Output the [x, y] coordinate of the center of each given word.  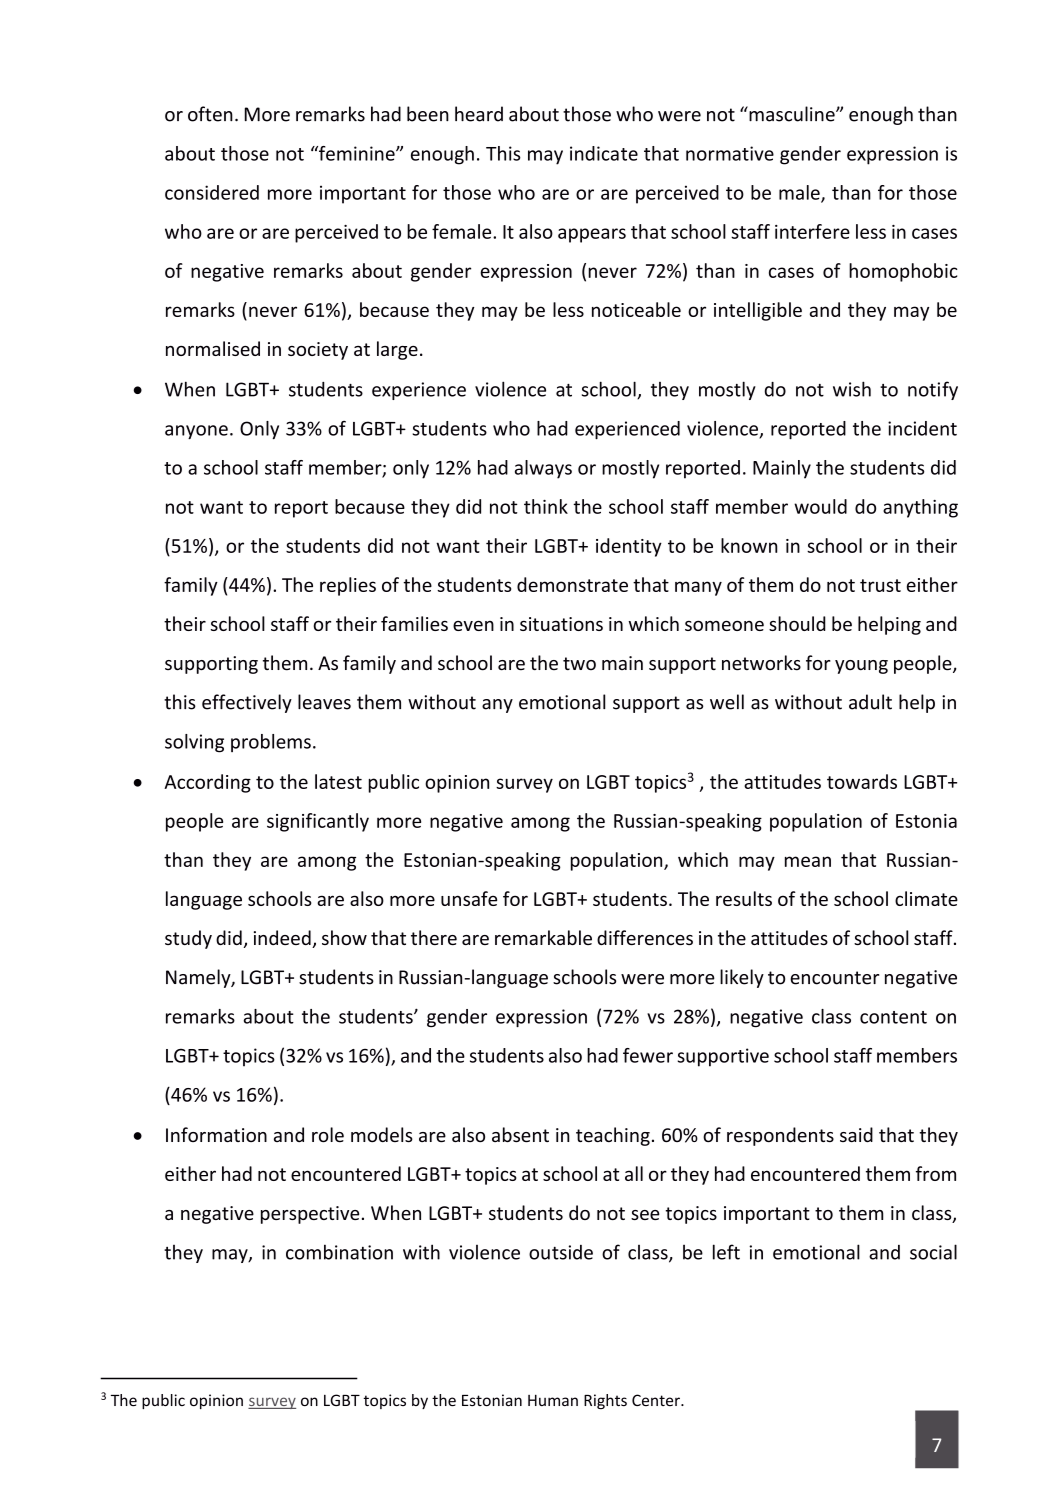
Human [553, 1400]
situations [561, 624]
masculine [792, 114]
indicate [604, 153]
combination [339, 1252]
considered [212, 192]
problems [271, 743]
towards [862, 781]
